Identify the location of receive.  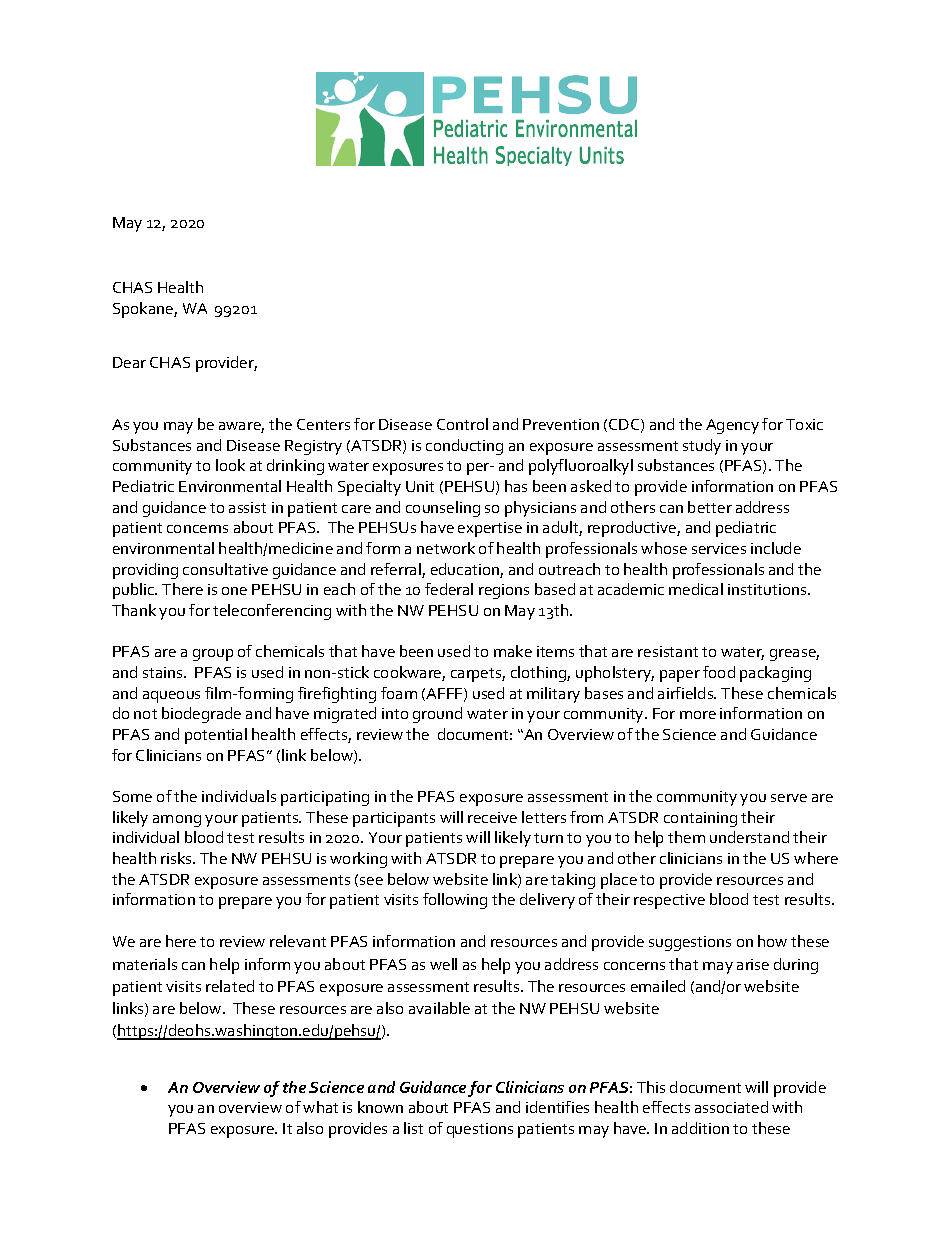
(492, 817).
